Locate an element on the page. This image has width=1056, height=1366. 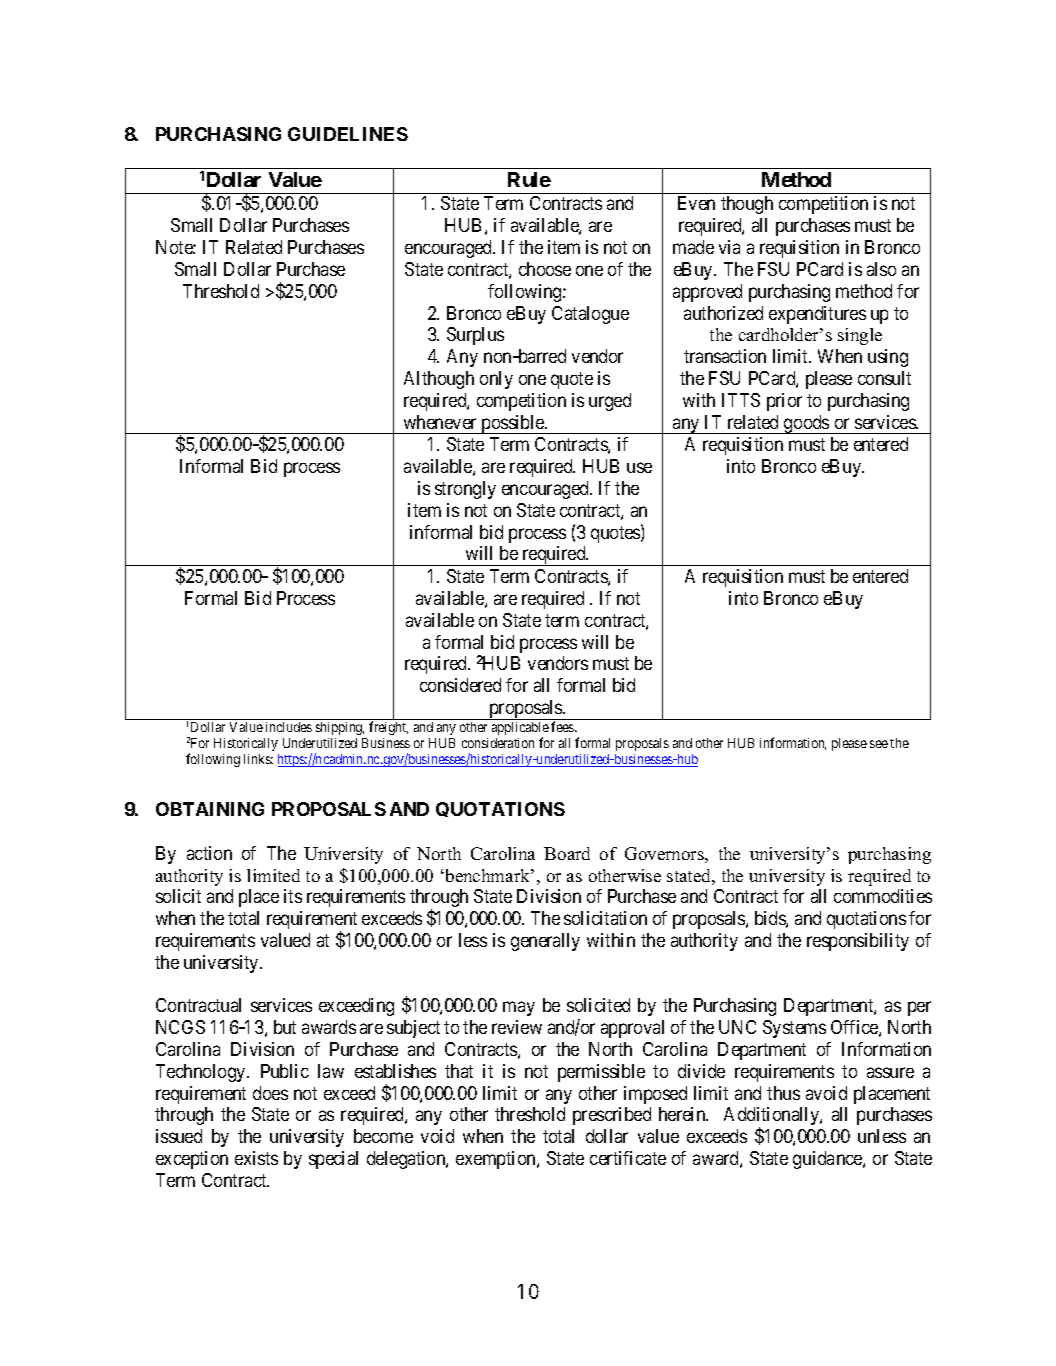
exists is located at coordinates (256, 1158).
